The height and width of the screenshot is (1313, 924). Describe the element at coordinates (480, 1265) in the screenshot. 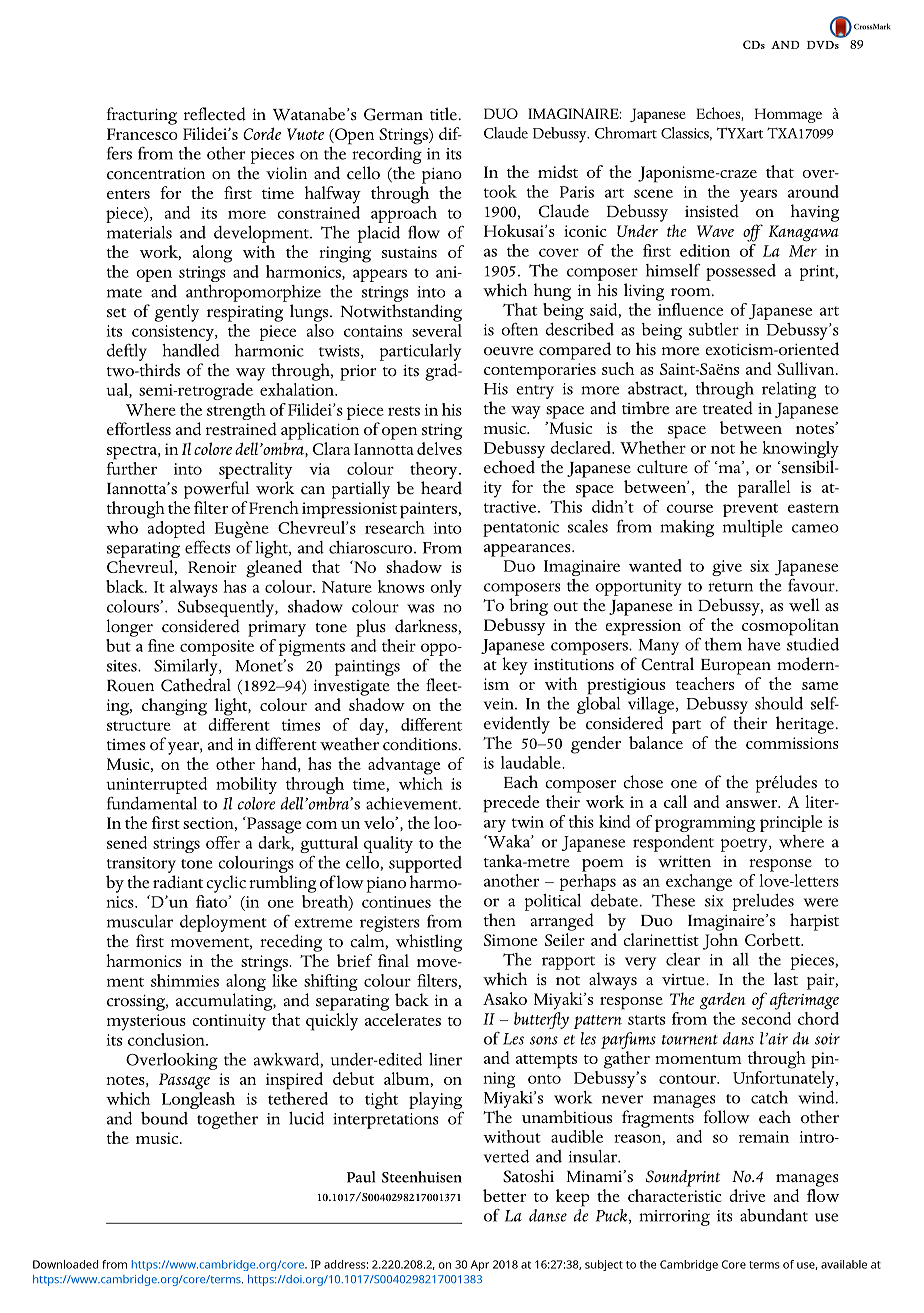

I see `Apr` at that location.
